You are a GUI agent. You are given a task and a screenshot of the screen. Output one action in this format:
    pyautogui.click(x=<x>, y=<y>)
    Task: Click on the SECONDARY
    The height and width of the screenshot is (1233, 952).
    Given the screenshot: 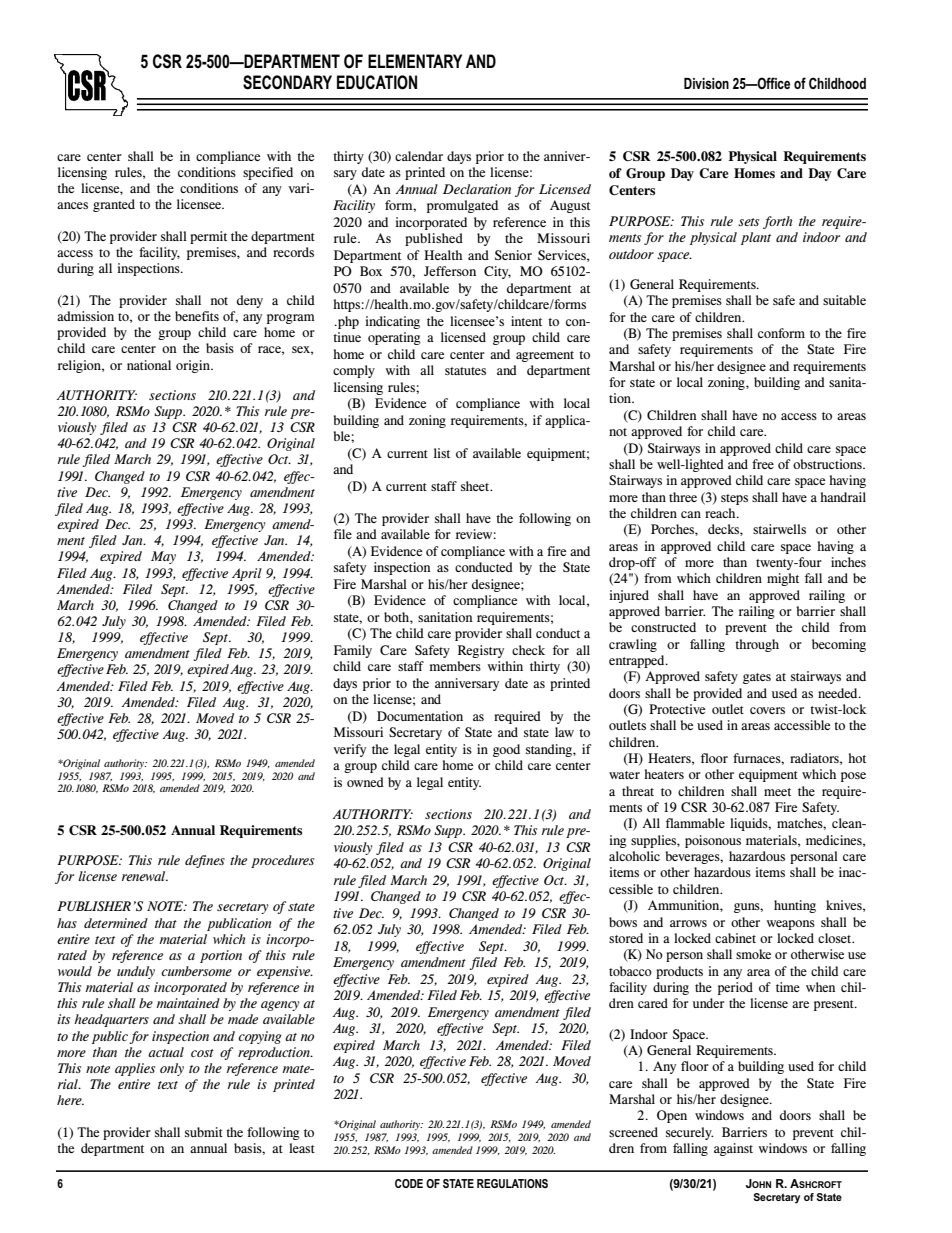 What is the action you would take?
    pyautogui.click(x=287, y=82)
